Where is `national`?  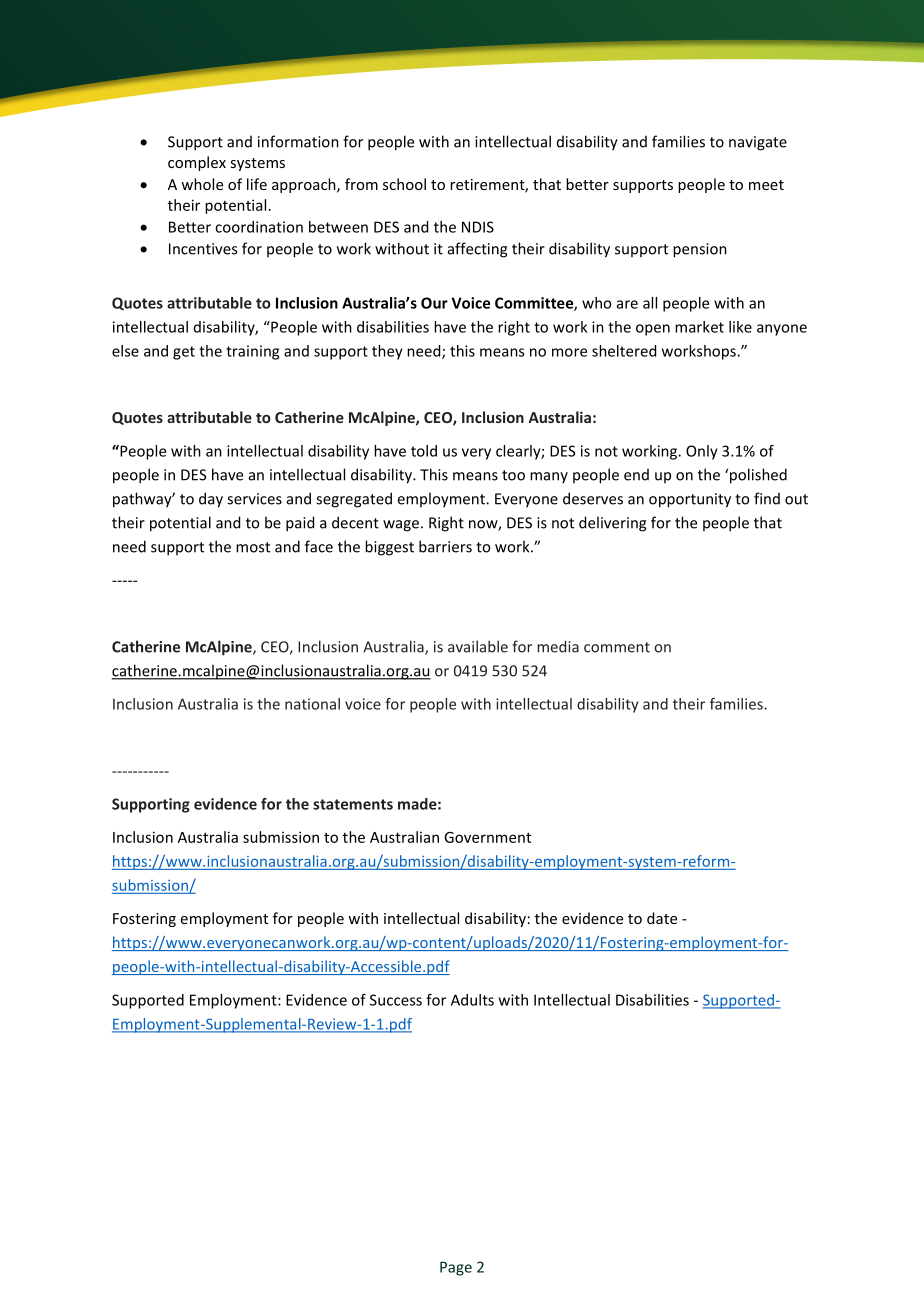 national is located at coordinates (312, 704).
